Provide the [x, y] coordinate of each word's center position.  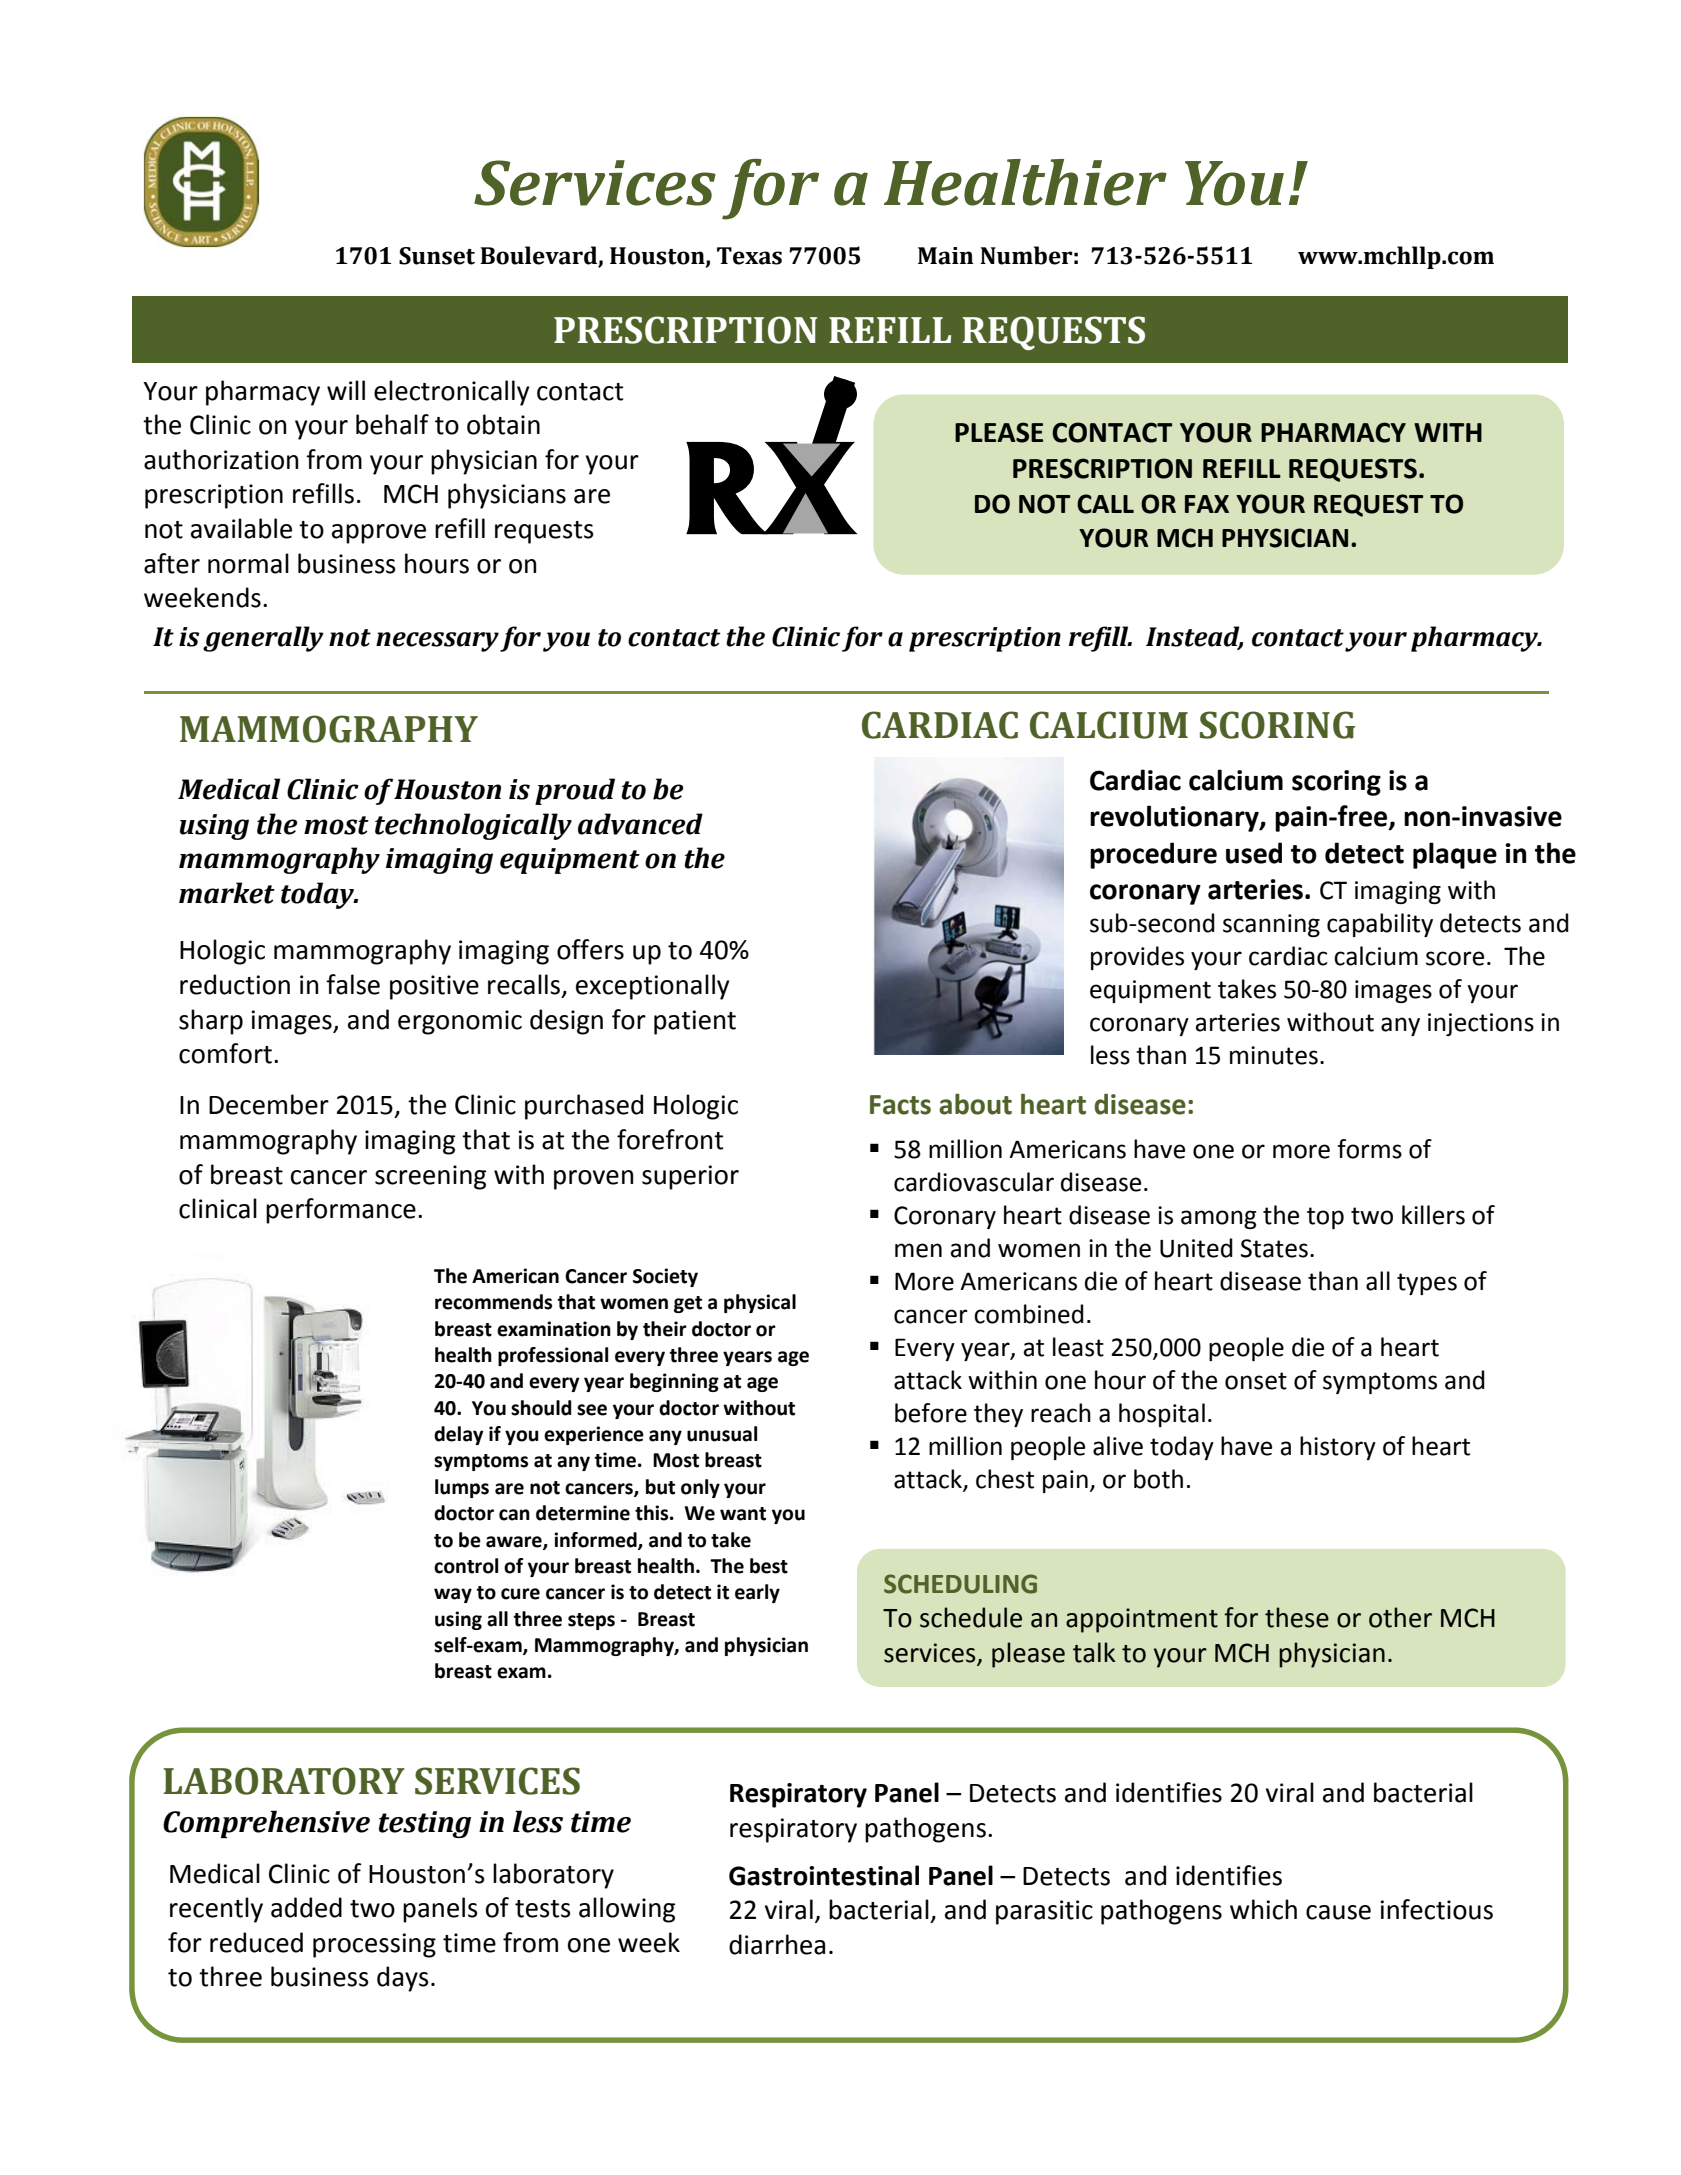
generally [263, 639]
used [1254, 853]
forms [1369, 1149]
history [1338, 1448]
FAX [1207, 504]
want [743, 1514]
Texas [749, 256]
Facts [900, 1105]
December [269, 1104]
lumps [462, 1488]
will [346, 390]
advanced [640, 824]
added [306, 1907]
